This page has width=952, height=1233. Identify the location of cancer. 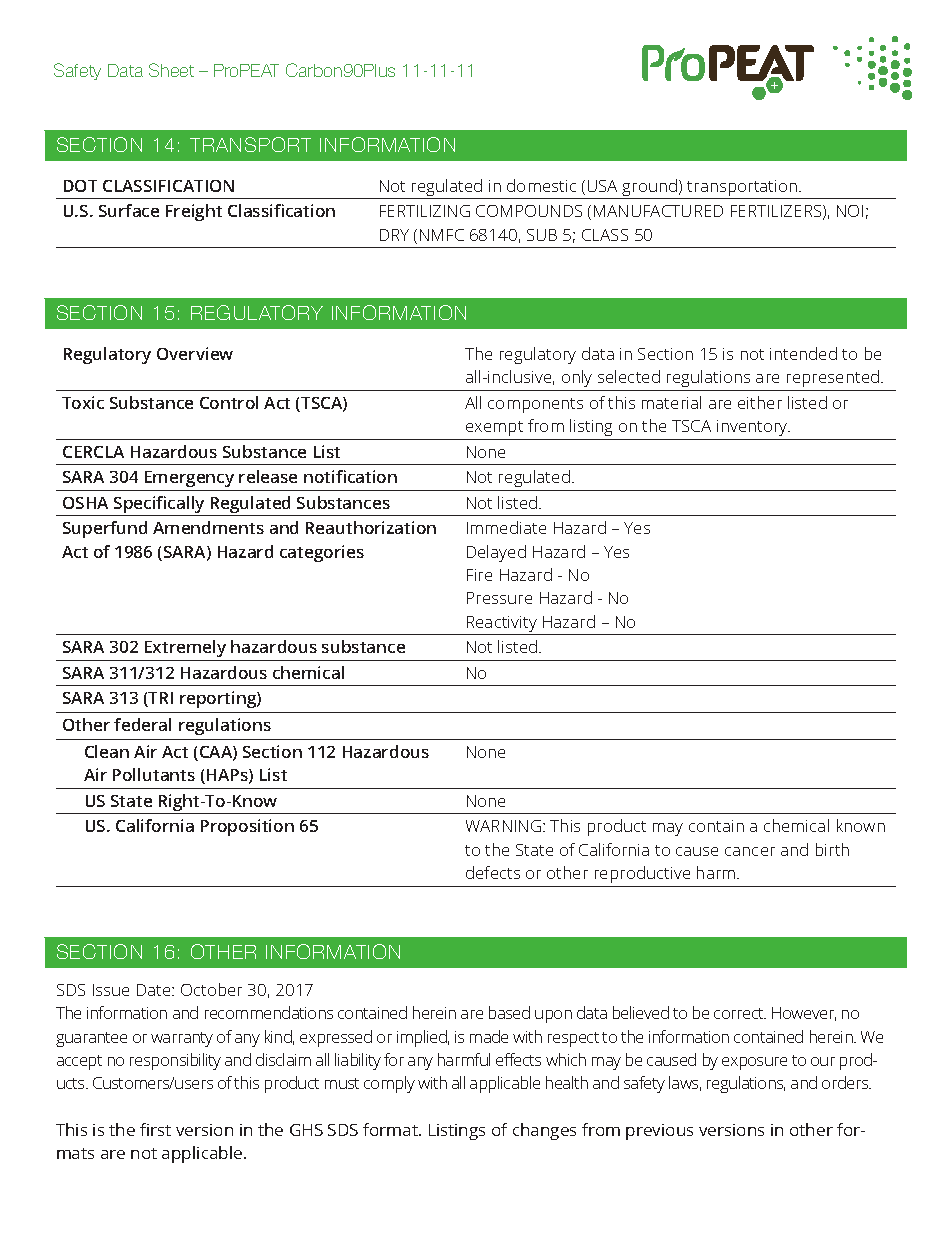
(750, 851).
